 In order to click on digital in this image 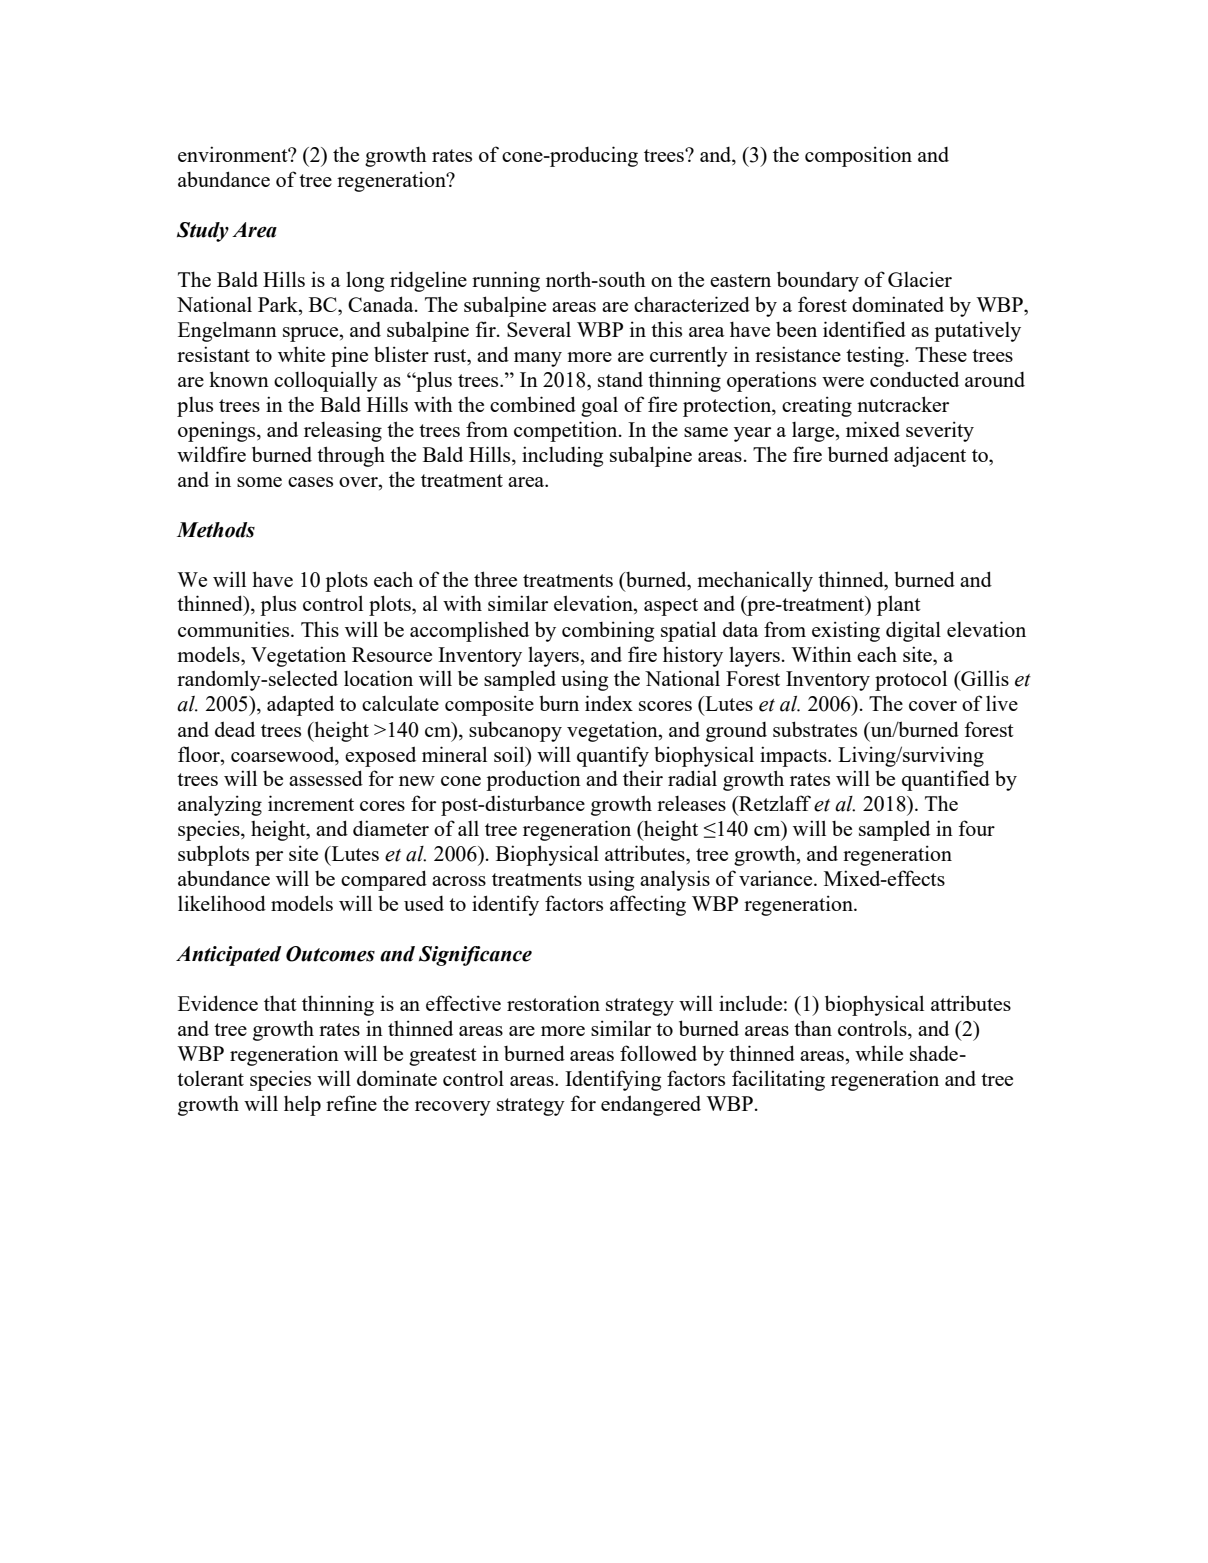, I will do `click(913, 631)`.
